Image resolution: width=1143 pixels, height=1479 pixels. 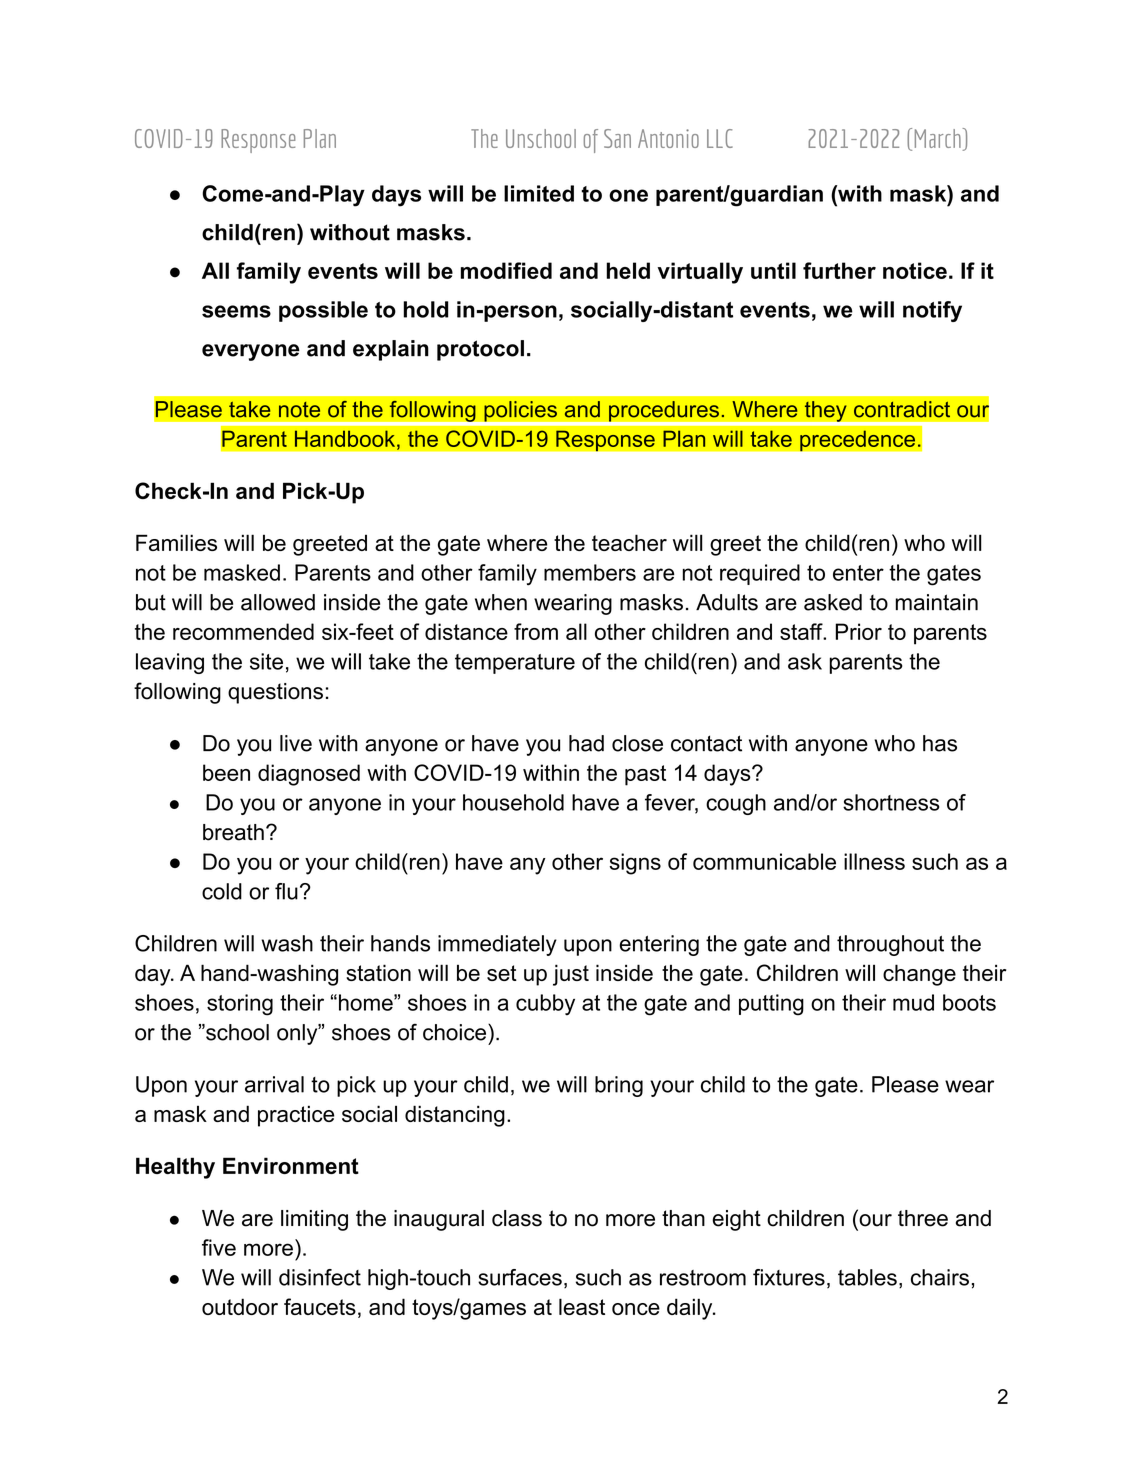 What do you see at coordinates (586, 743) in the screenshot?
I see `had` at bounding box center [586, 743].
